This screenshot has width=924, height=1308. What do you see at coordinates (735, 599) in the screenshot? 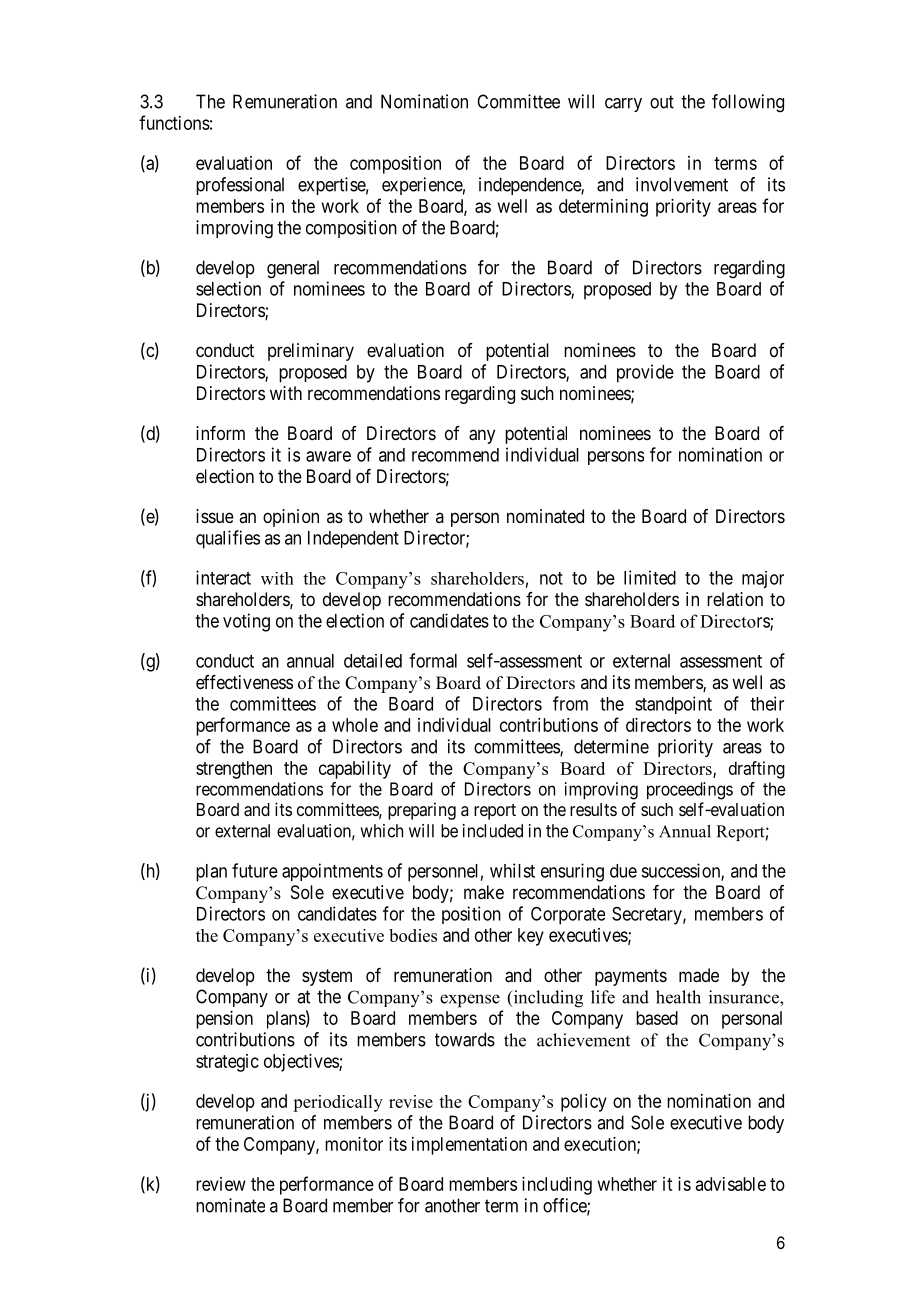
I see `relation` at bounding box center [735, 599].
